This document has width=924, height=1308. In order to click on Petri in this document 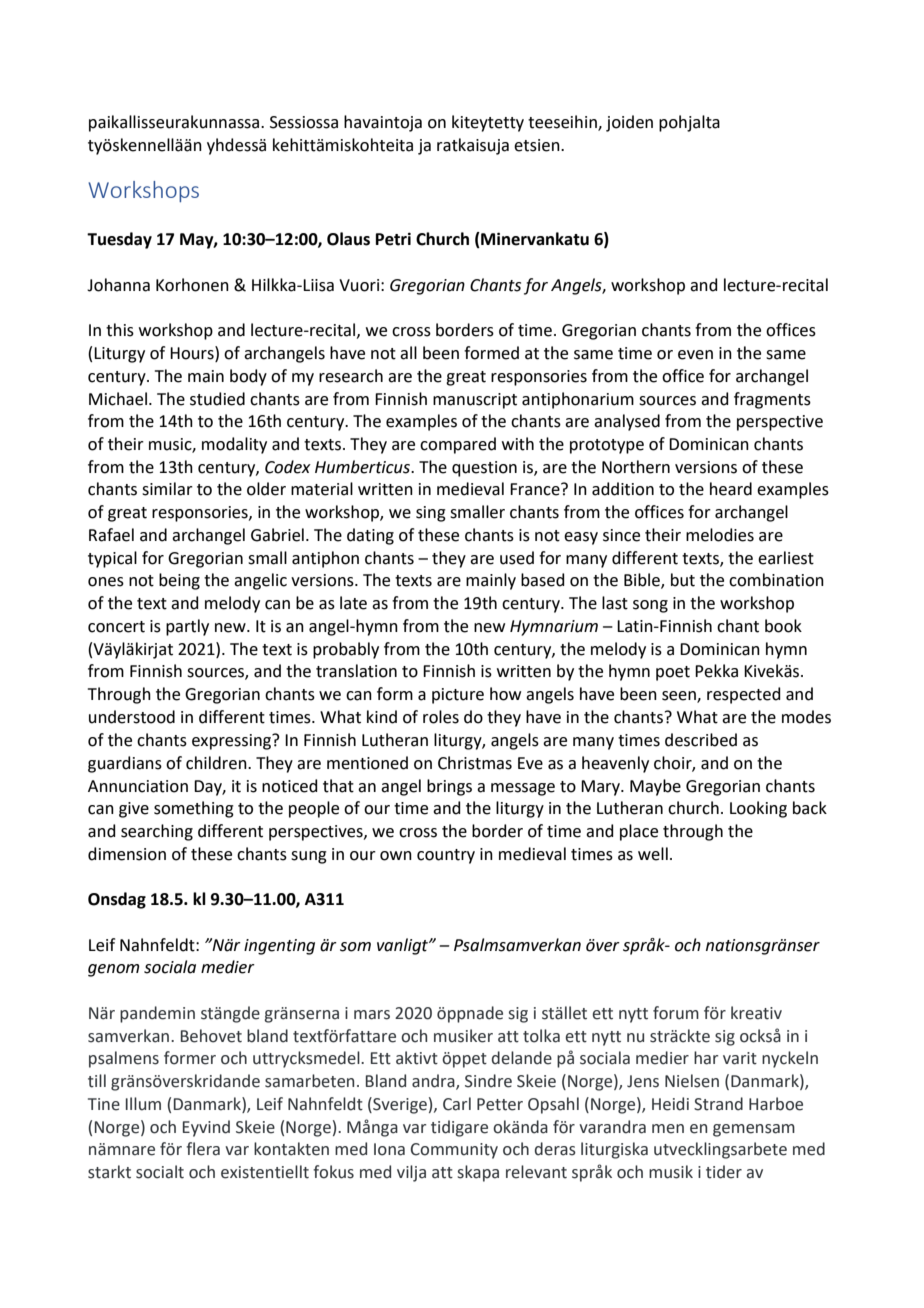, I will do `click(393, 239)`.
